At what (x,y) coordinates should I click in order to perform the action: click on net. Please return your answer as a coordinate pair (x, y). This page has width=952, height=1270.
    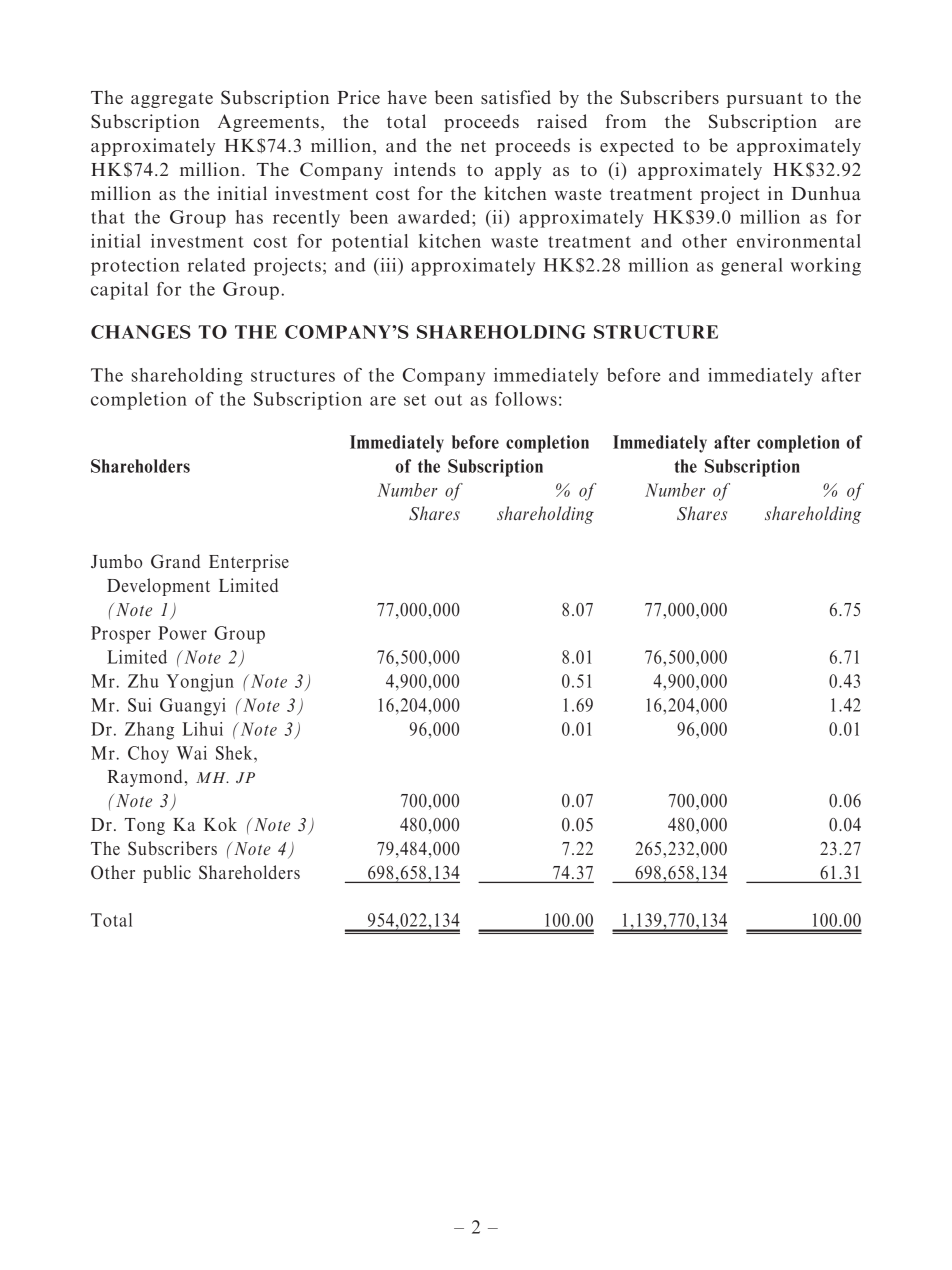
    Looking at the image, I should click on (473, 146).
